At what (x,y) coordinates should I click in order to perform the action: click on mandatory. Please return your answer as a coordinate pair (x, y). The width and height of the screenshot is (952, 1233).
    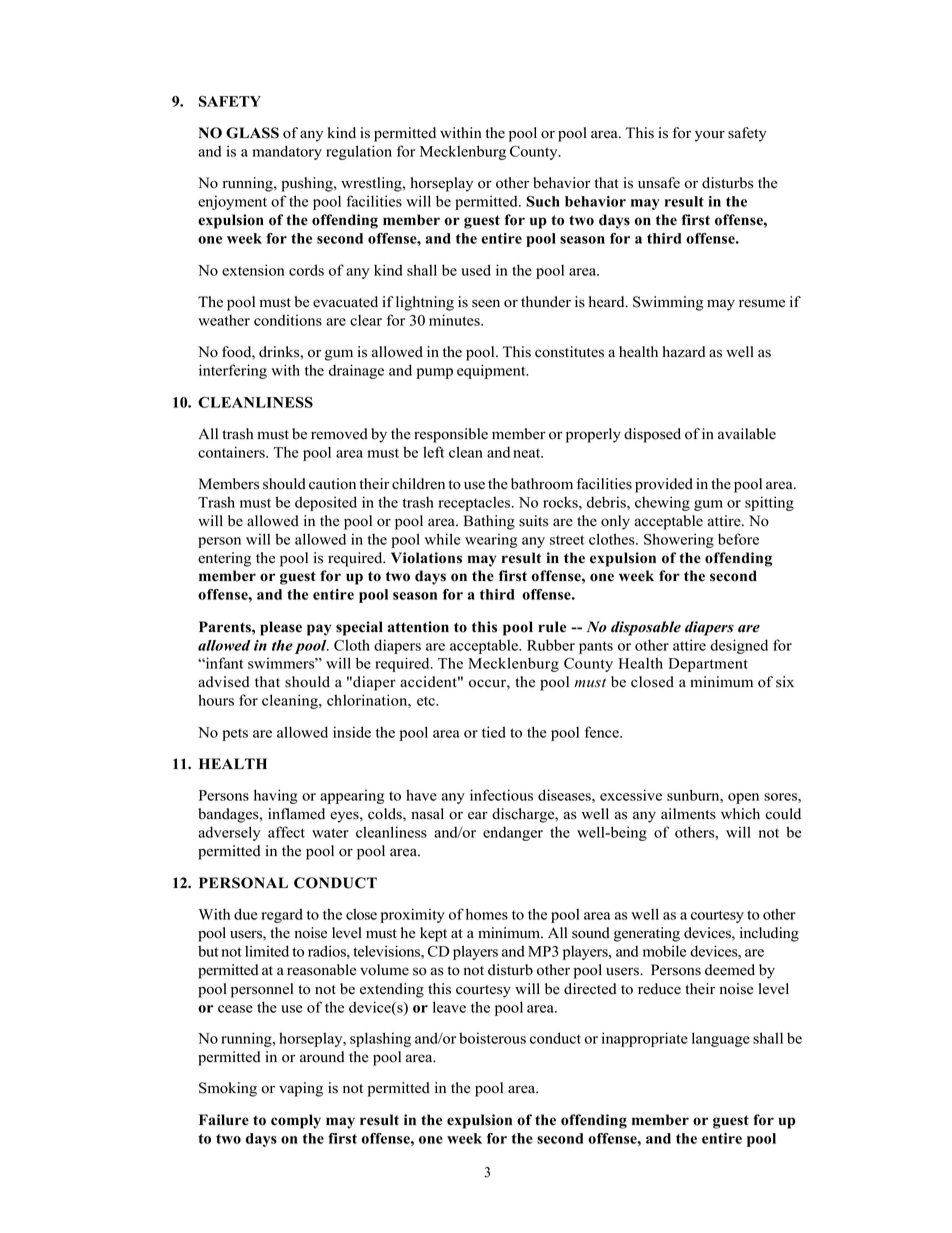
    Looking at the image, I should click on (287, 152).
